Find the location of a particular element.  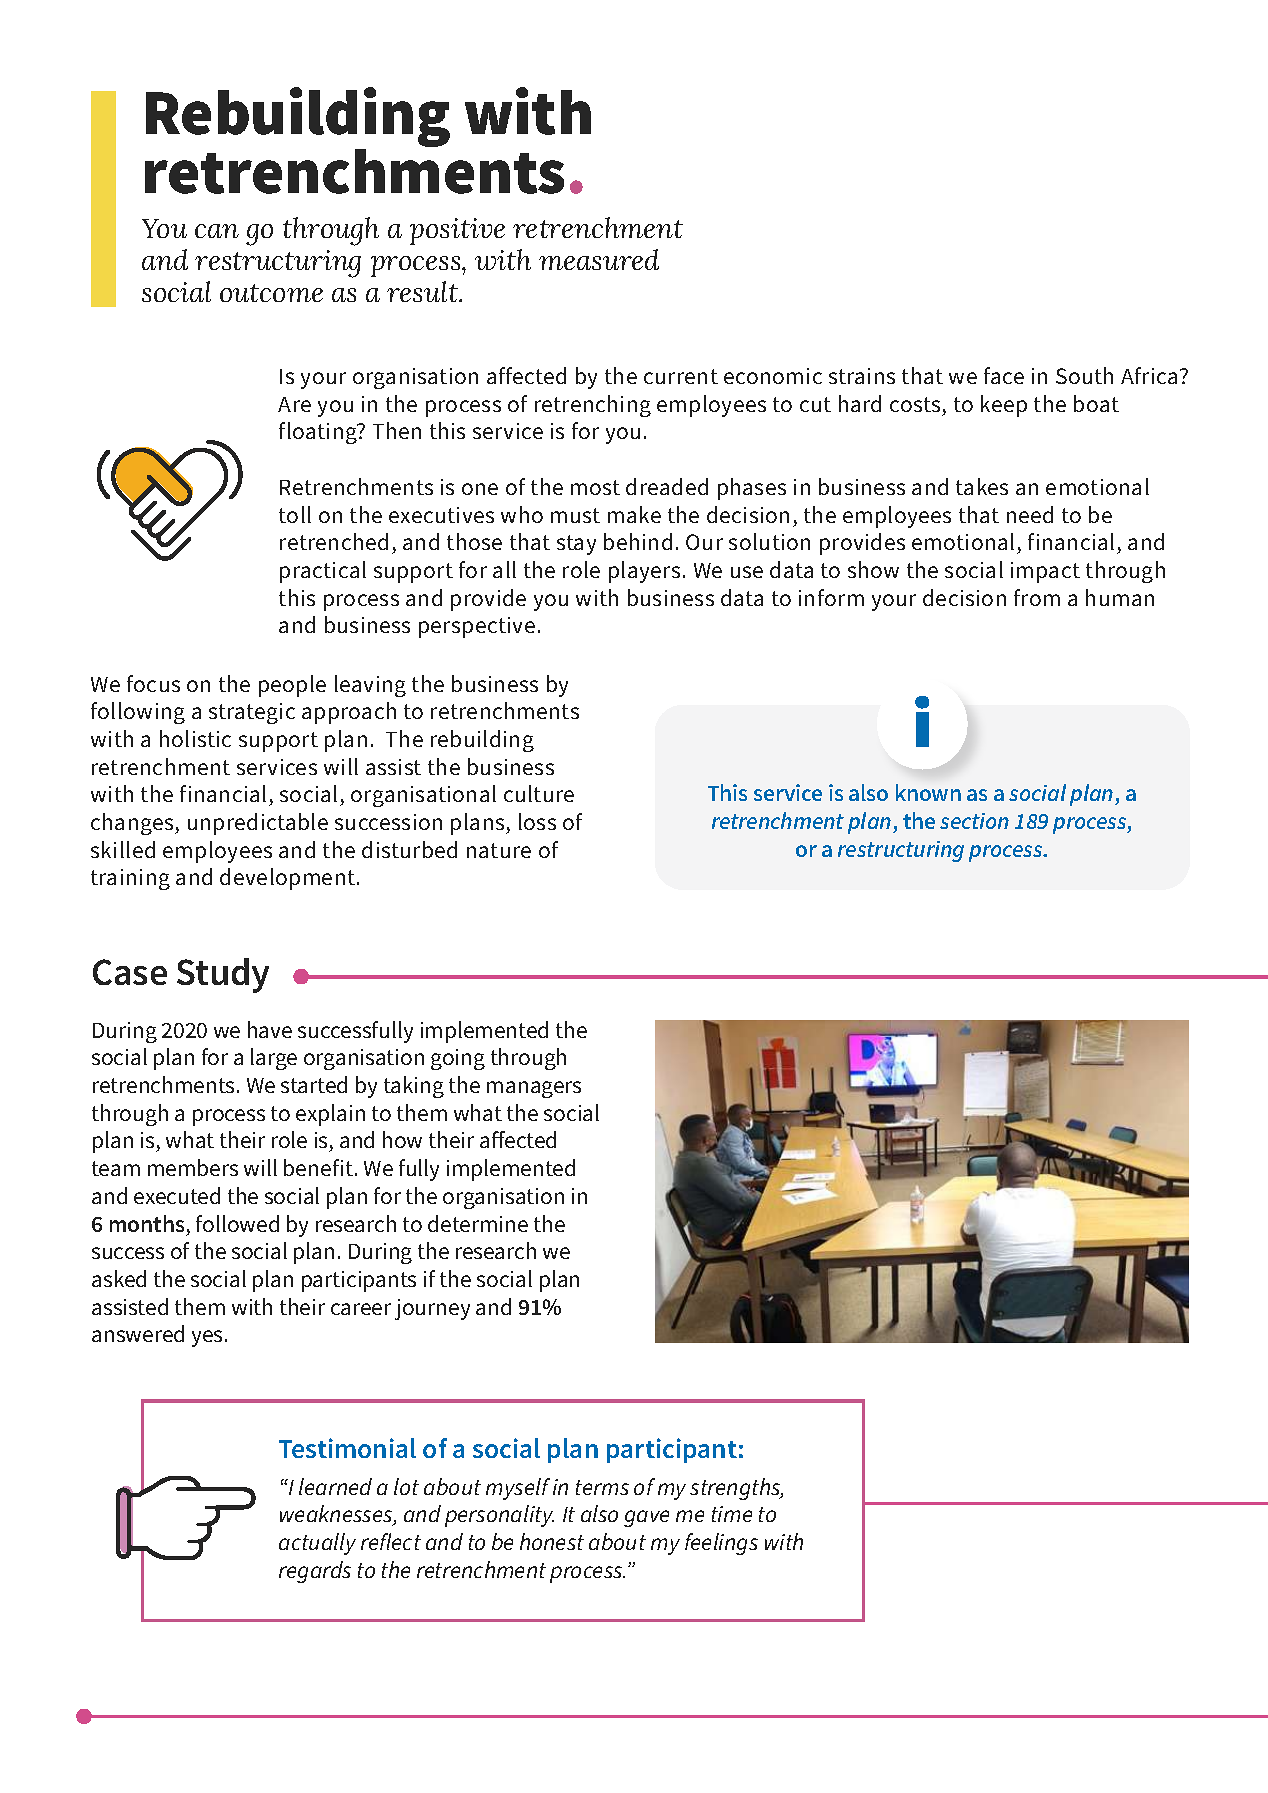

face is located at coordinates (1004, 375).
